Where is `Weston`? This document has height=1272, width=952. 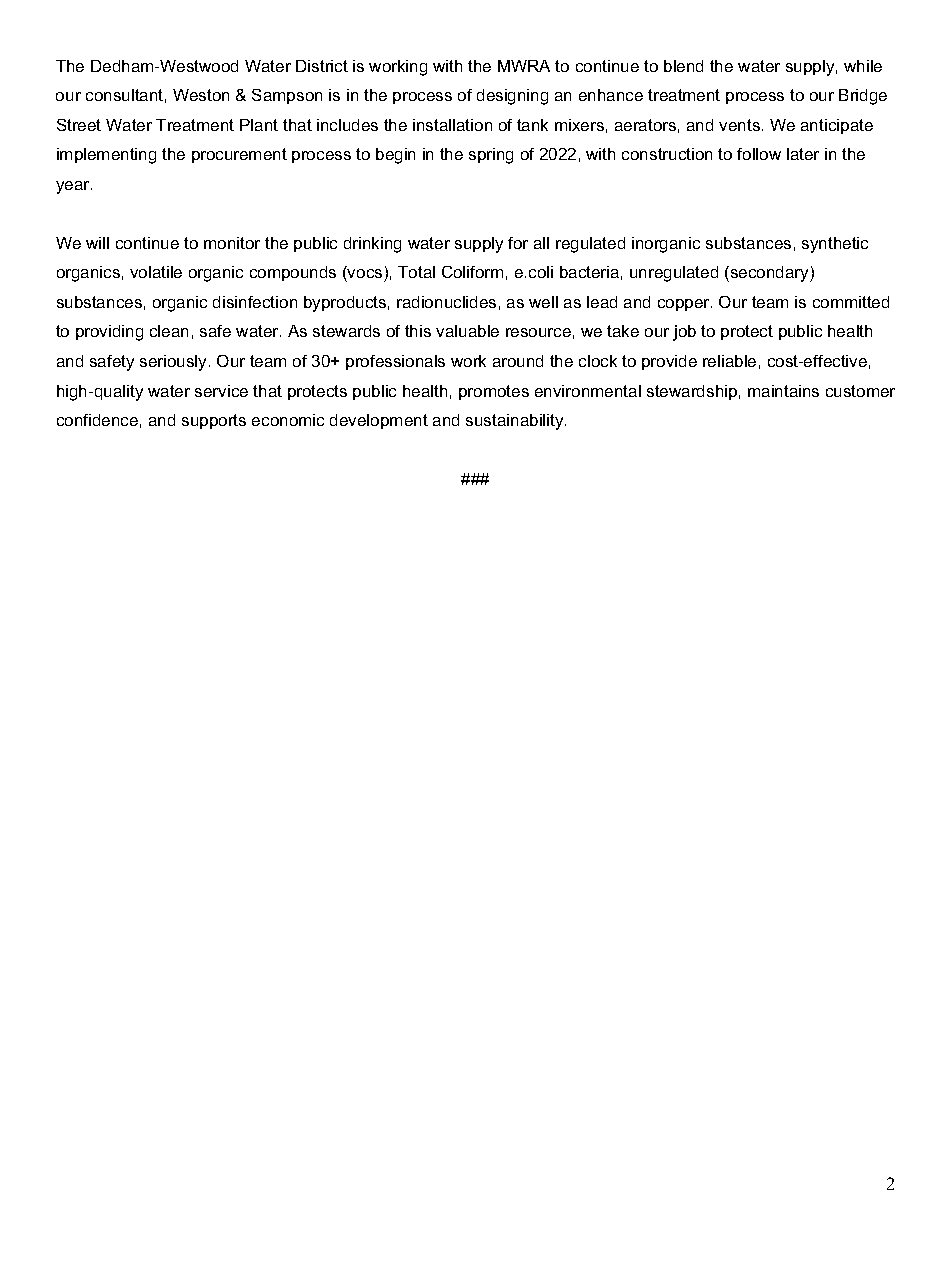 Weston is located at coordinates (201, 95).
